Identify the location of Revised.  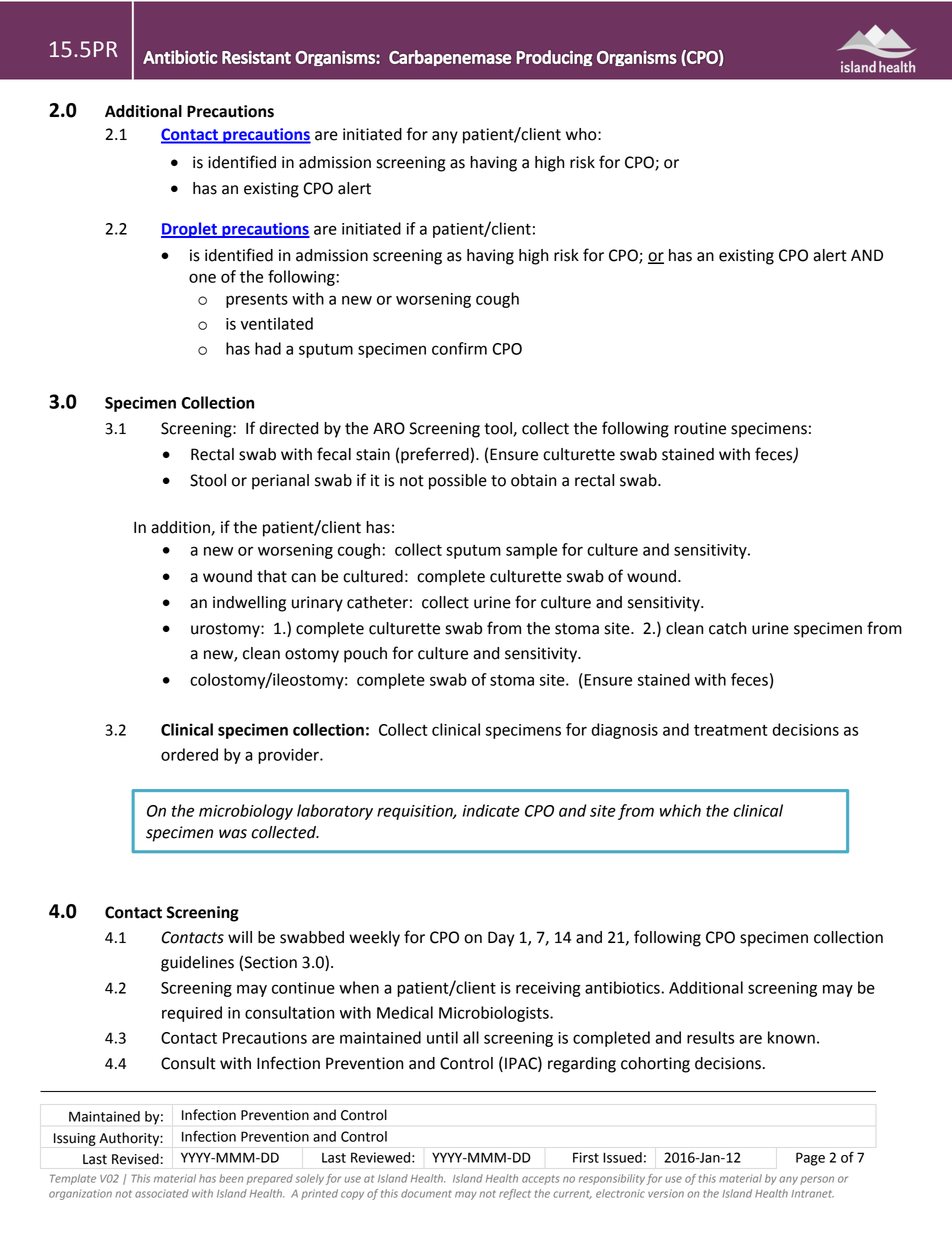
(135, 1159).
